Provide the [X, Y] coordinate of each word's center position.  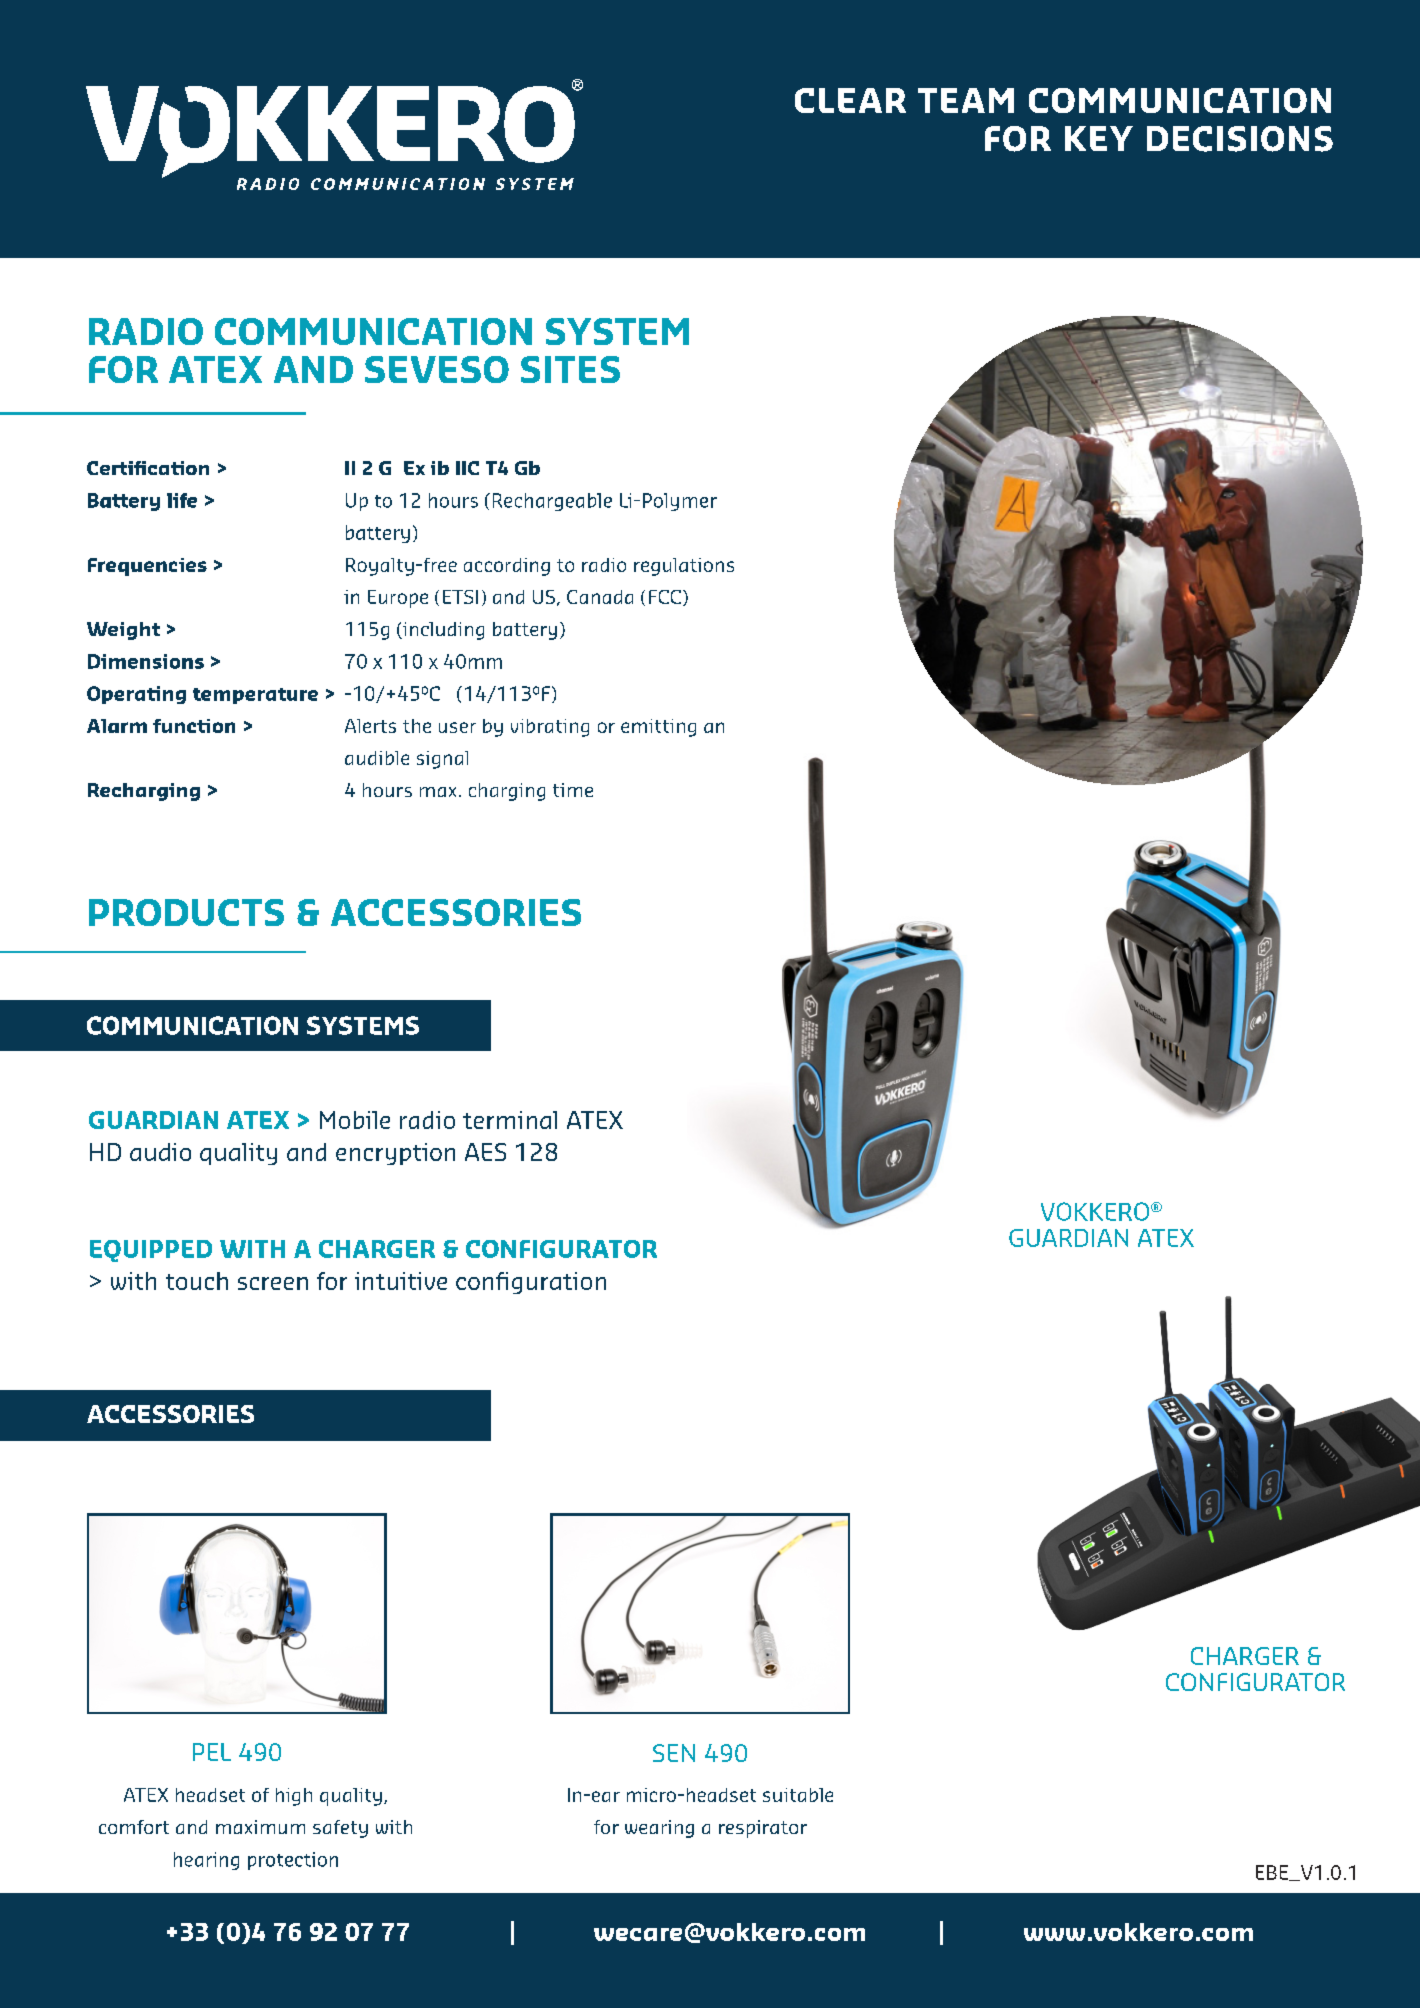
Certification [148, 468]
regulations [684, 567]
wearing [659, 1829]
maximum [260, 1827]
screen [273, 1283]
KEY [1099, 138]
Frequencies [147, 567]
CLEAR [850, 100]
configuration [531, 1283]
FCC [665, 597]
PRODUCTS [186, 912]
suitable [798, 1795]
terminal [510, 1120]
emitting [658, 728]
